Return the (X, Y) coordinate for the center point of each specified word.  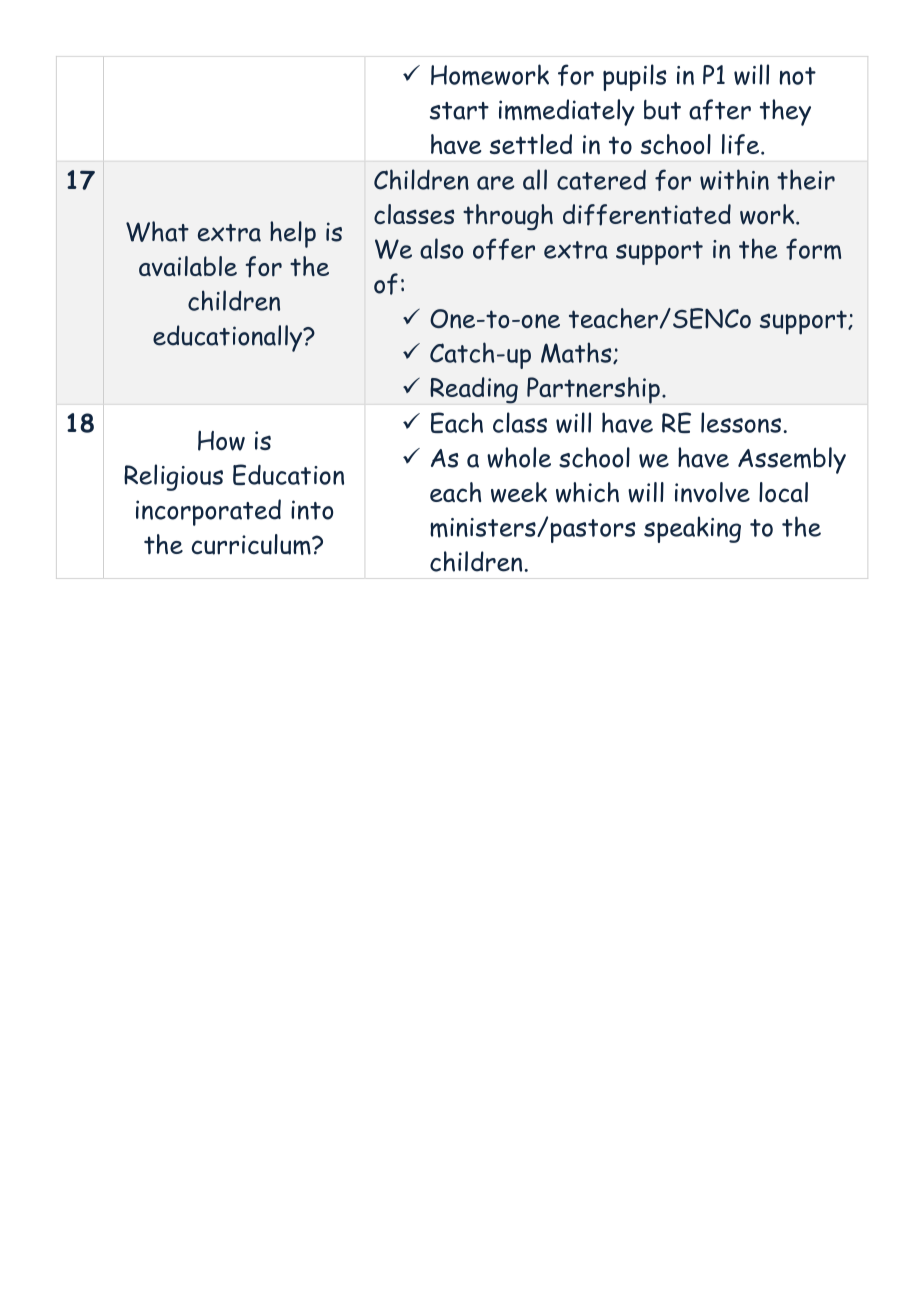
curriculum (252, 544)
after (720, 110)
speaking (692, 529)
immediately (567, 112)
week (519, 492)
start (459, 111)
